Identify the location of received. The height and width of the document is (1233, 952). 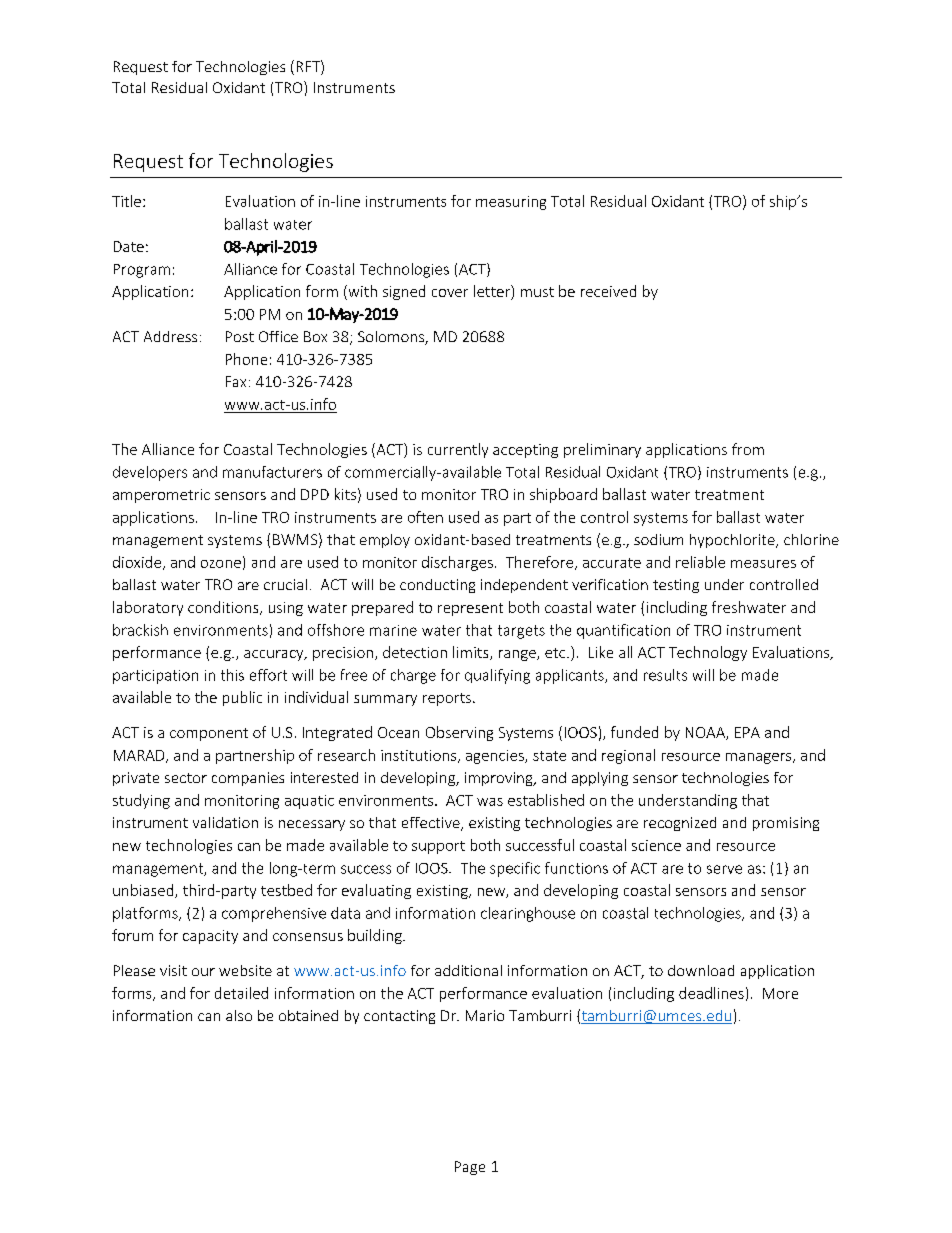
(608, 291).
